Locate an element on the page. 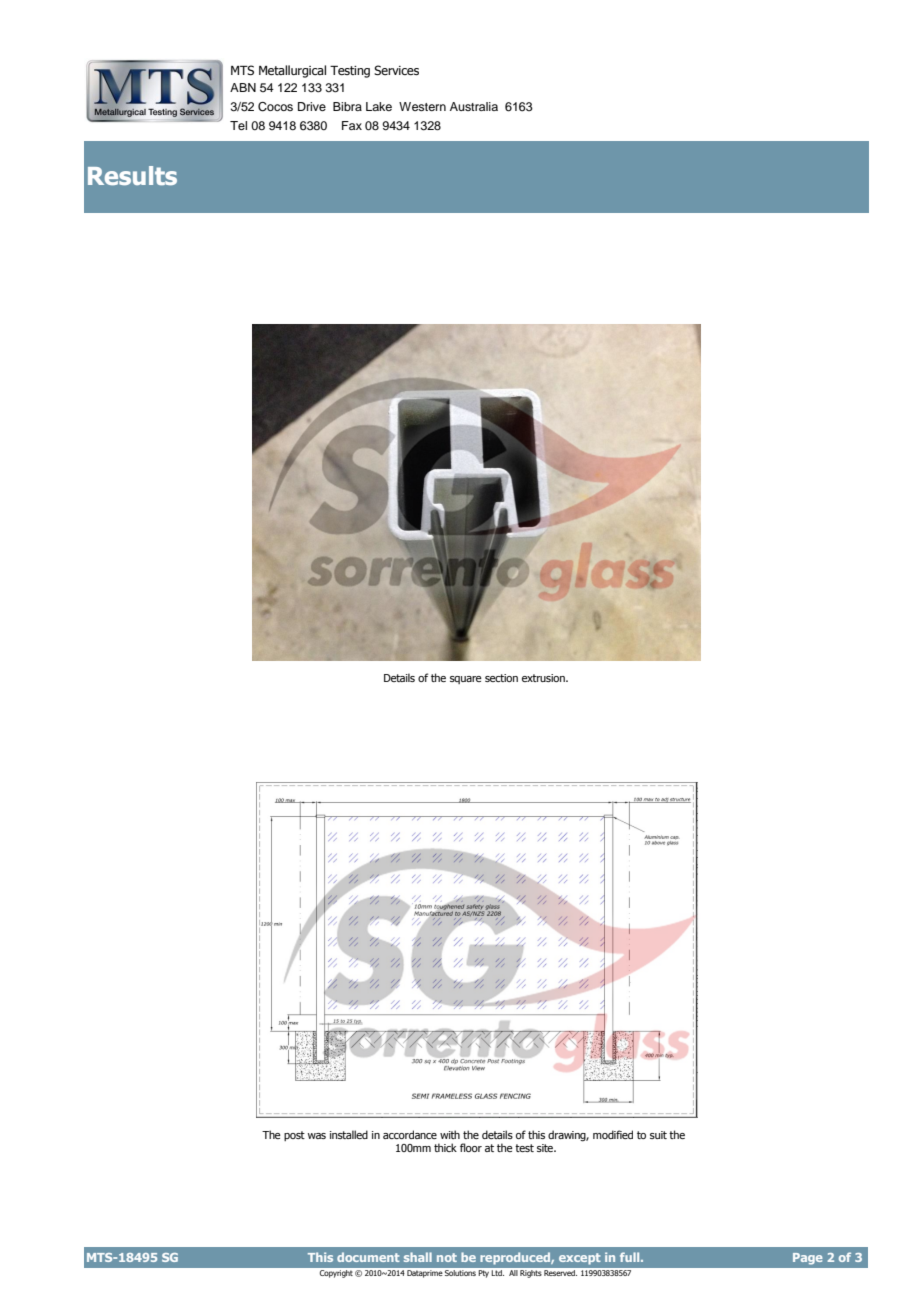  Western is located at coordinates (422, 106).
